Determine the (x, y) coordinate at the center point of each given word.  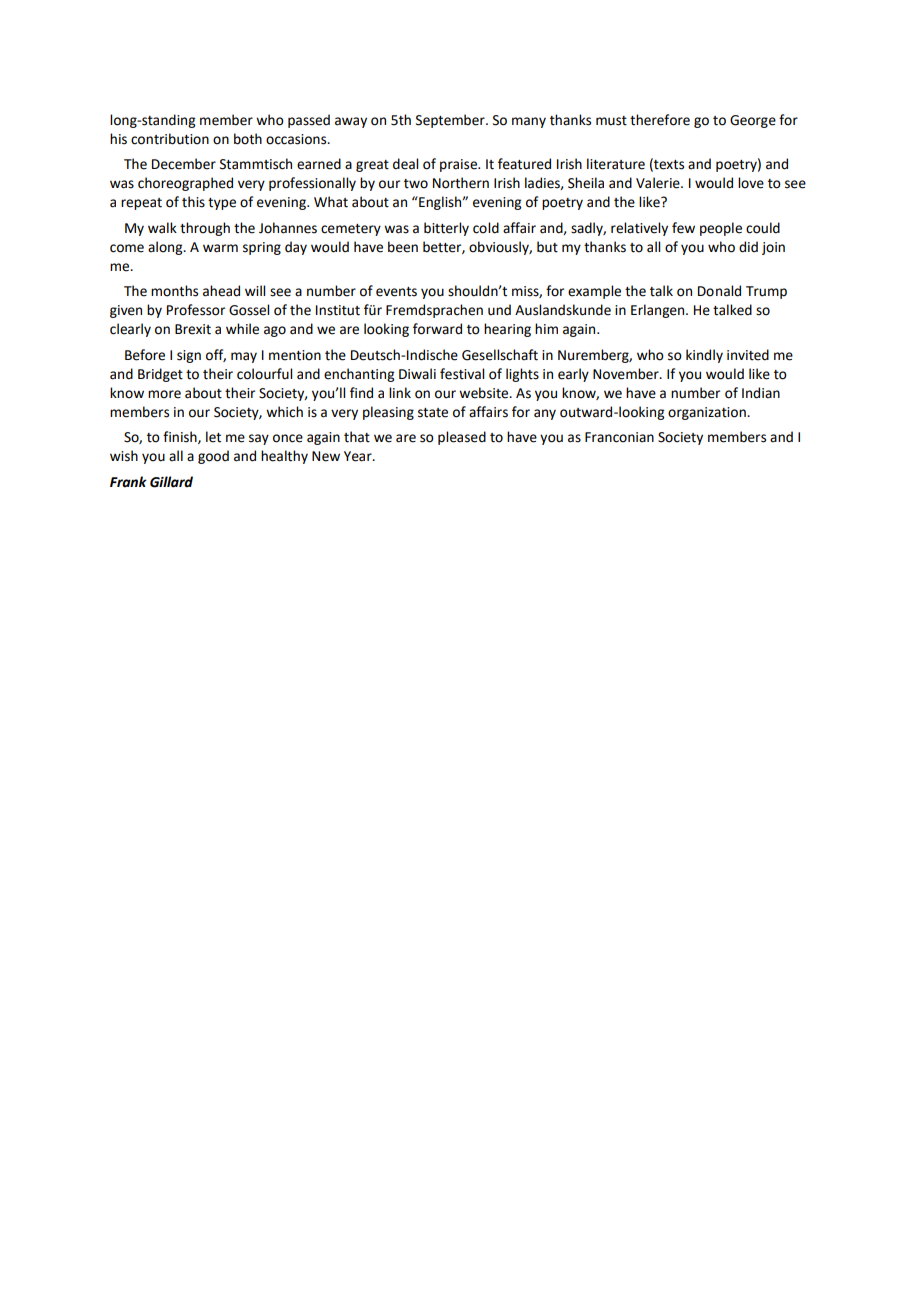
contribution (170, 139)
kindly (704, 356)
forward (437, 329)
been (403, 247)
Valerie (659, 183)
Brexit (193, 329)
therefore (660, 120)
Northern (461, 183)
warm (220, 248)
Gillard (171, 482)
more (164, 394)
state (433, 413)
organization (708, 413)
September (451, 121)
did (748, 247)
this (193, 202)
